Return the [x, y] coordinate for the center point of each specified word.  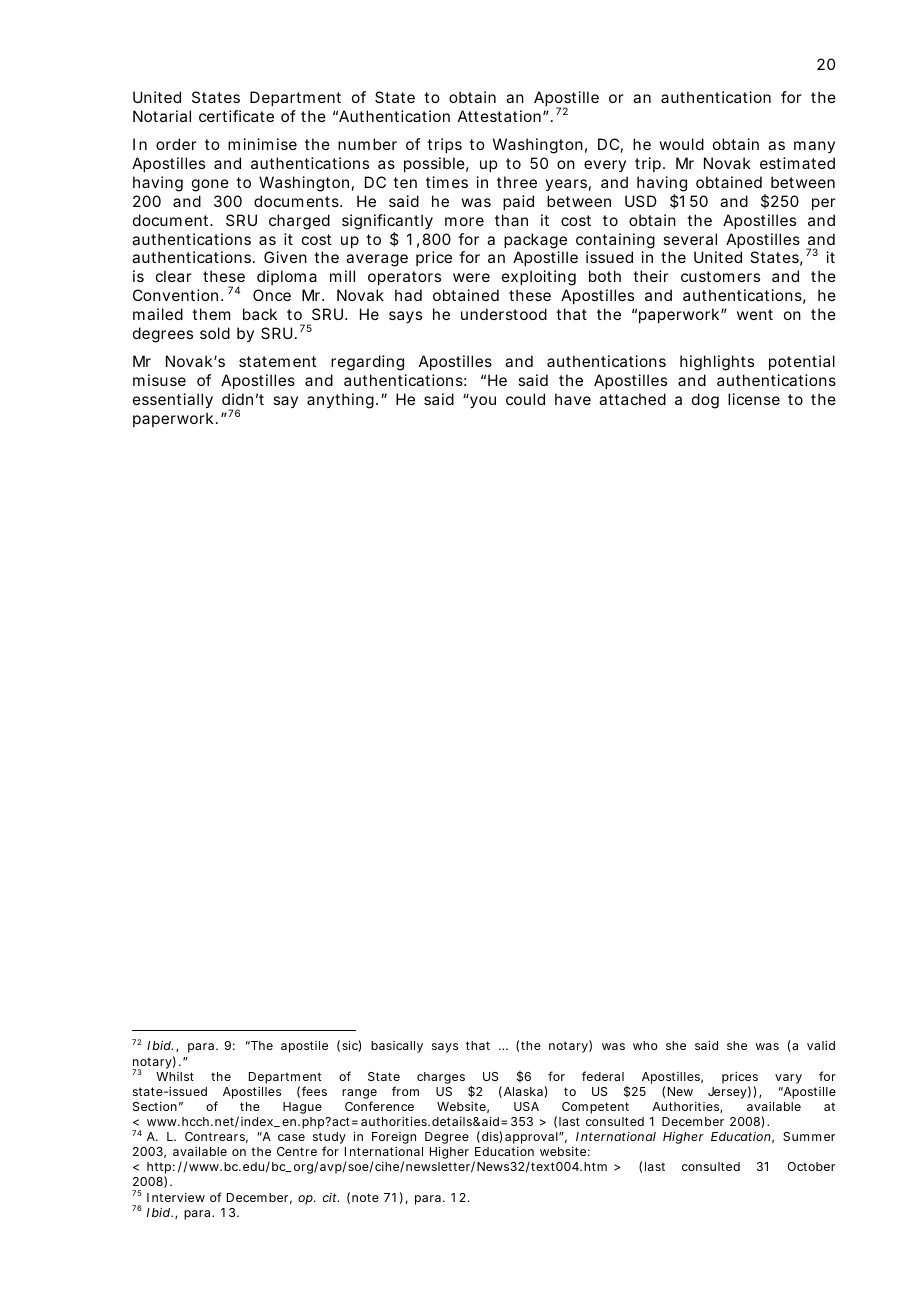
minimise [262, 144]
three [517, 182]
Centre [297, 1151]
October [811, 1166]
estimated [797, 163]
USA [526, 1106]
